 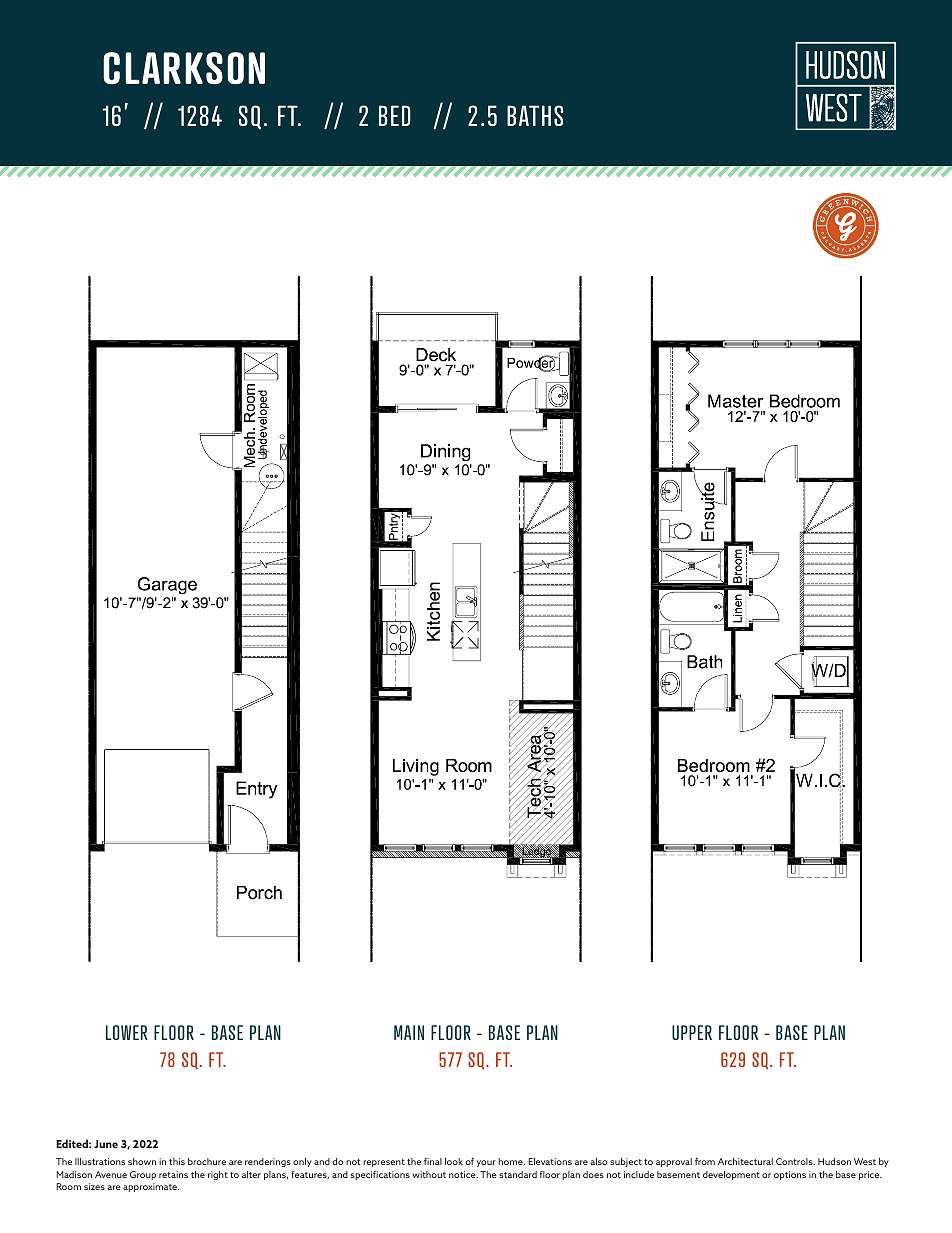 What do you see at coordinates (745, 1161) in the document?
I see `Architectural` at bounding box center [745, 1161].
